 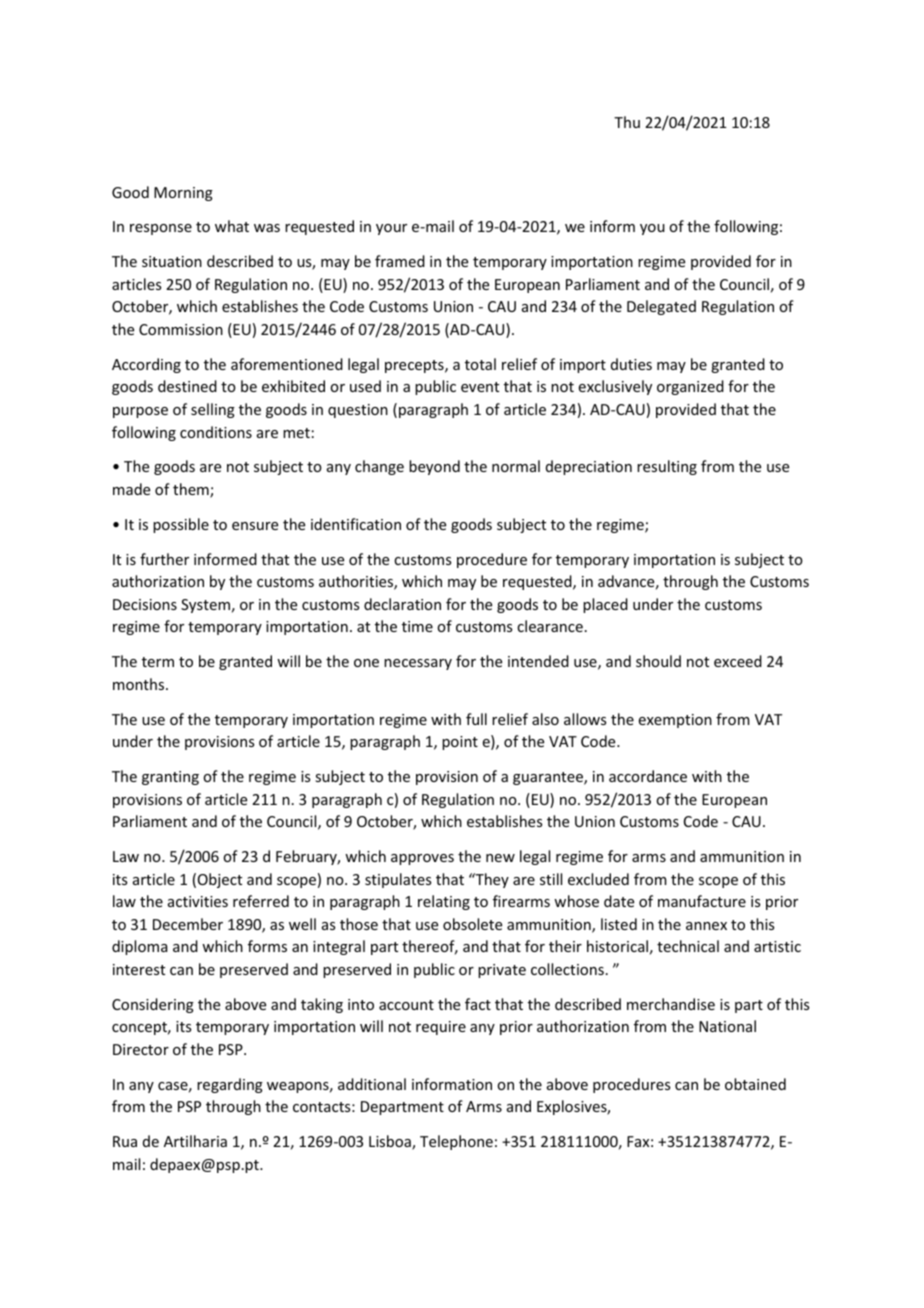 What do you see at coordinates (706, 926) in the screenshot?
I see `annex` at bounding box center [706, 926].
